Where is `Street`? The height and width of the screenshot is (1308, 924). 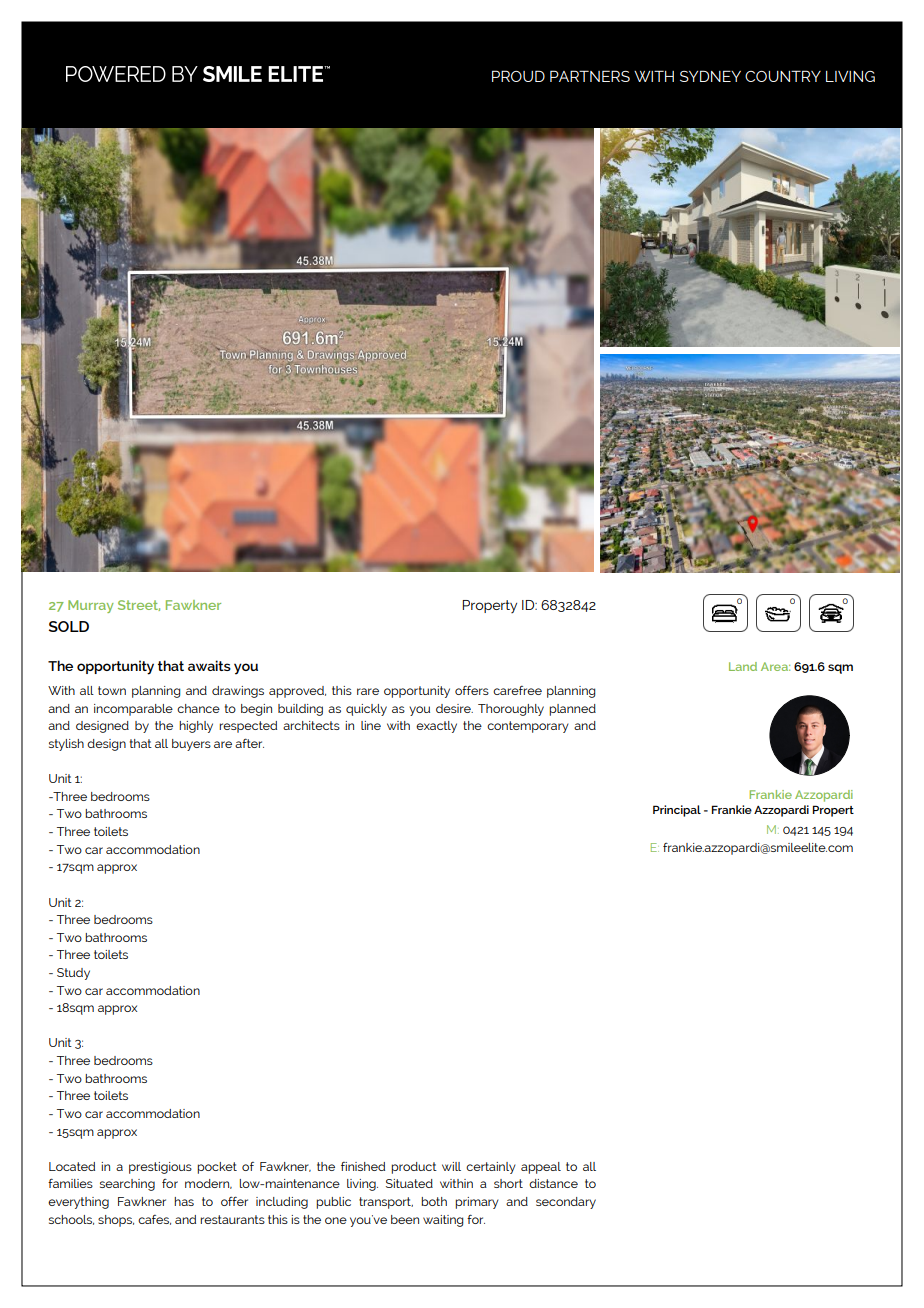
Street is located at coordinates (139, 605).
